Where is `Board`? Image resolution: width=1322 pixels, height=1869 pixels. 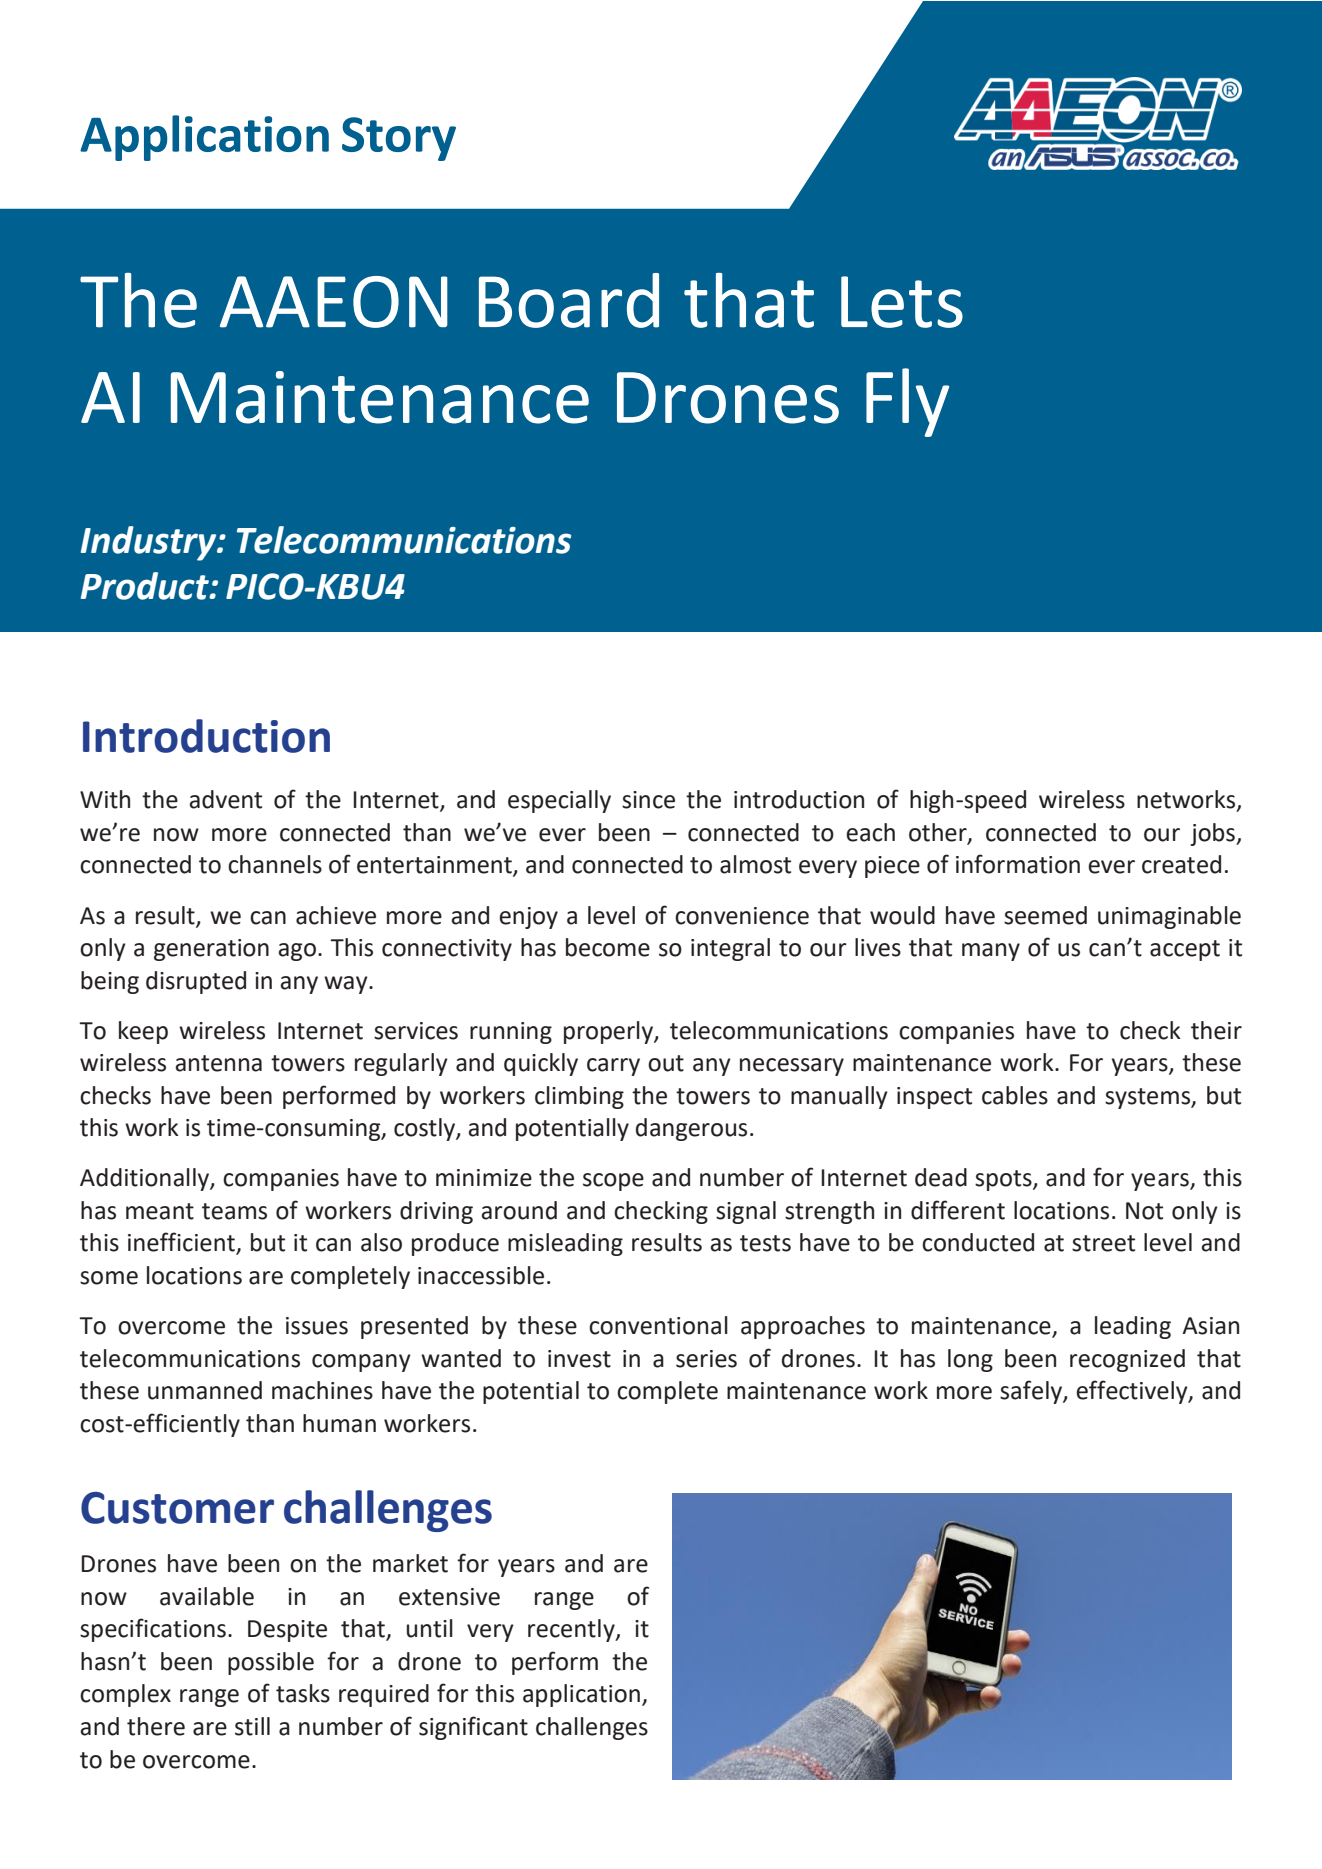 Board is located at coordinates (569, 300).
